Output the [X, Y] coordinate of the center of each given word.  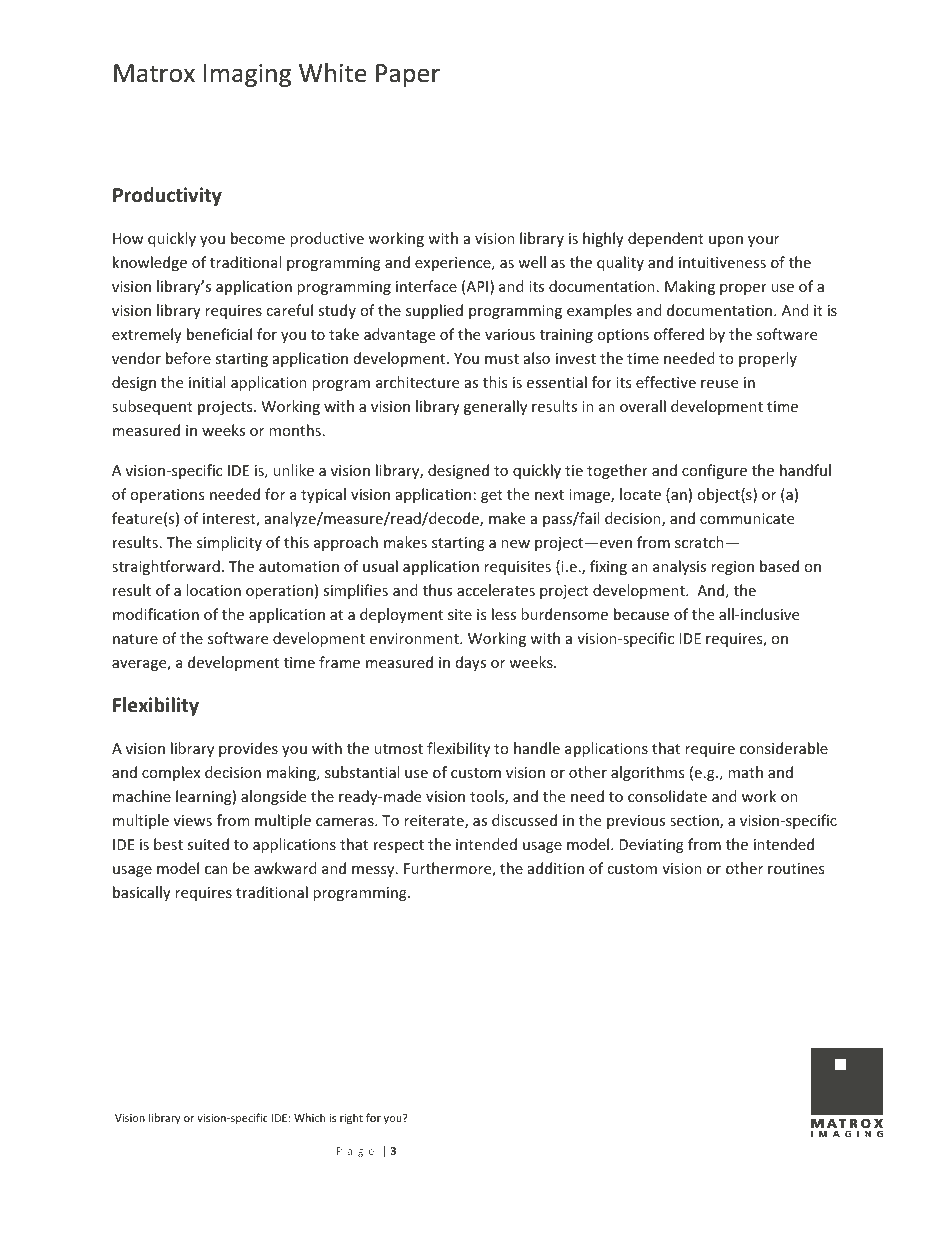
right [351, 1118]
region [732, 568]
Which [309, 1117]
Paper [408, 75]
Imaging [247, 75]
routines [796, 868]
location [213, 590]
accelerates [496, 590]
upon [726, 241]
